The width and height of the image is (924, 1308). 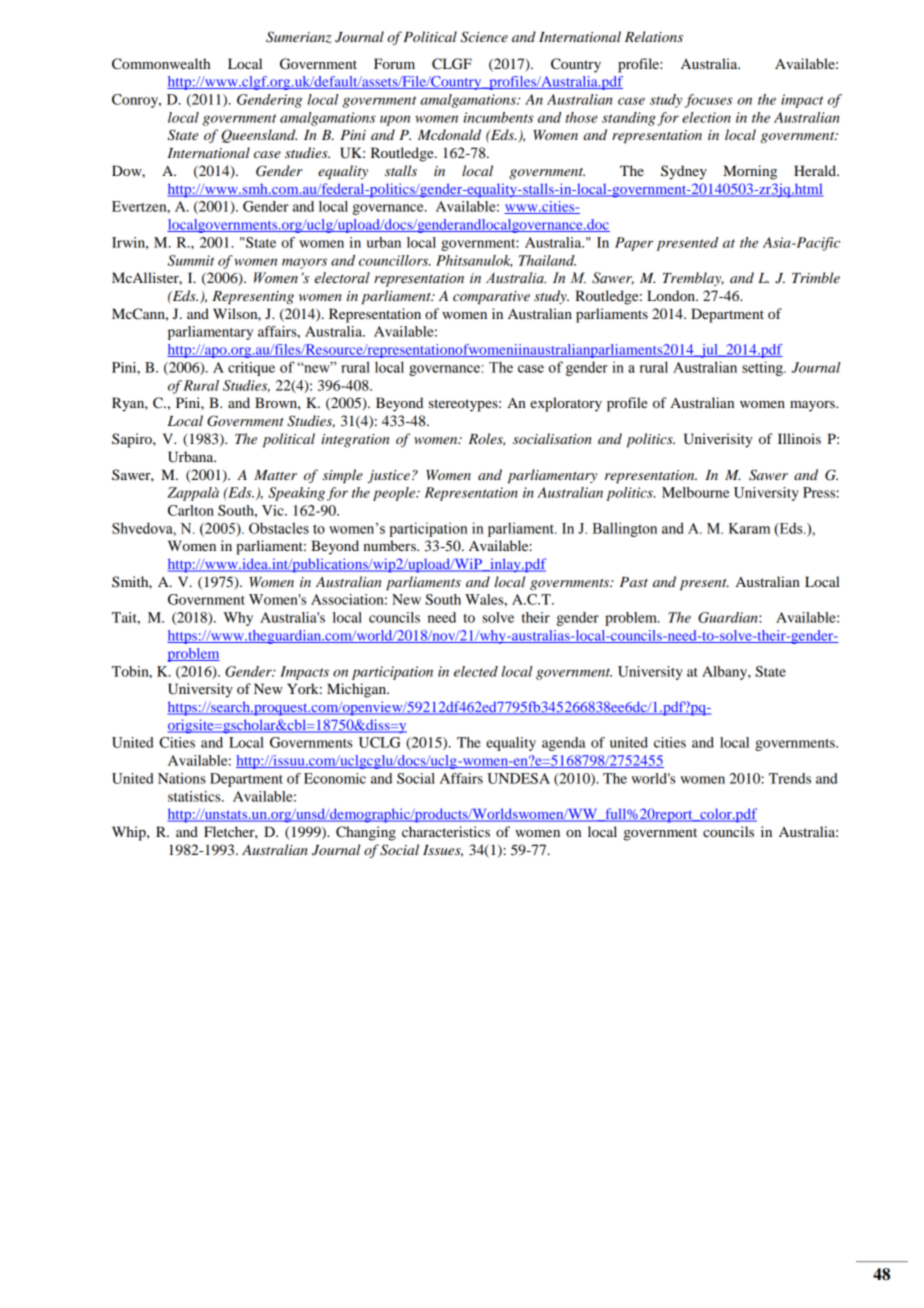 What do you see at coordinates (484, 37) in the image?
I see `Science` at bounding box center [484, 37].
